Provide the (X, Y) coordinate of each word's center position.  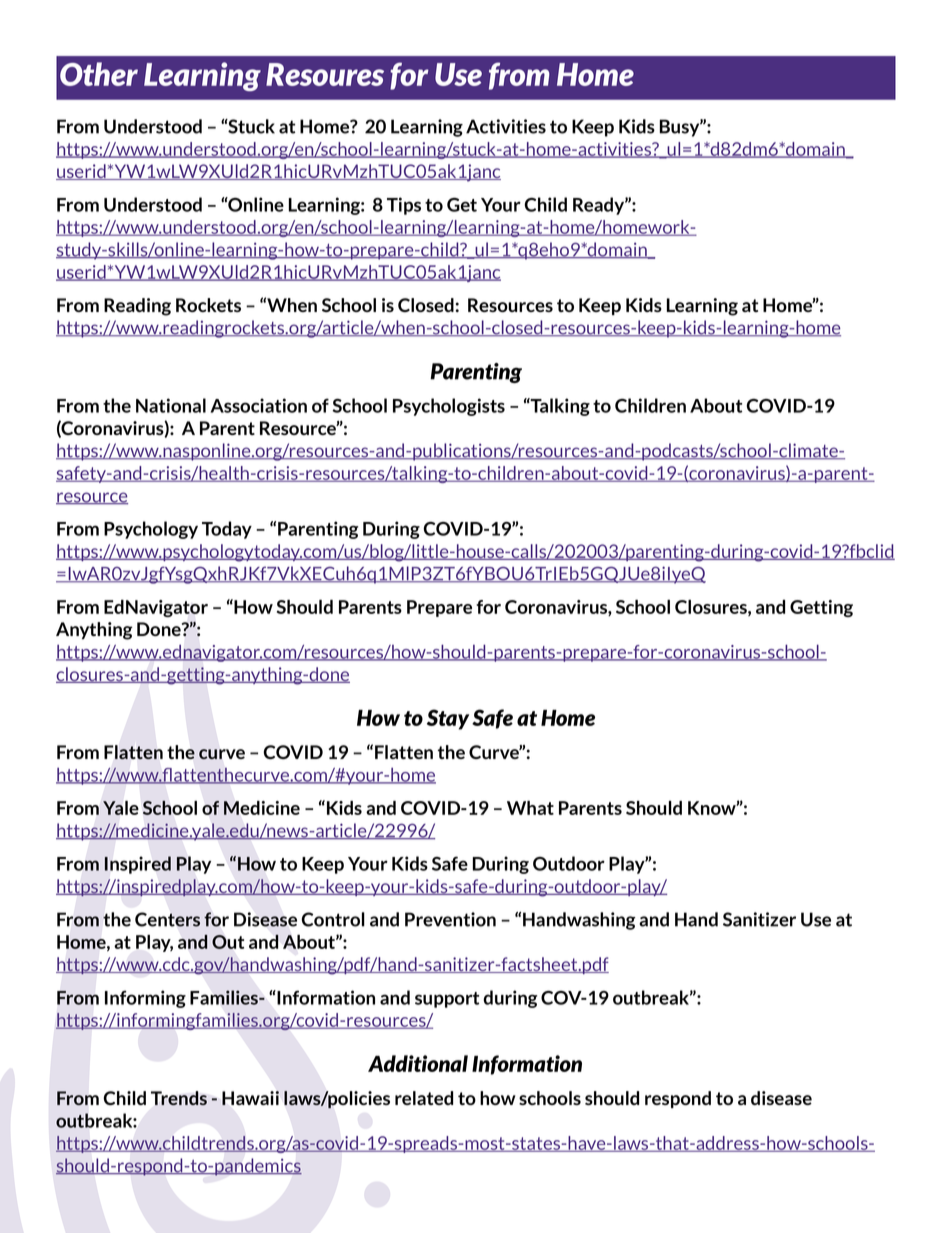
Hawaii (250, 1098)
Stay (448, 719)
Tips (404, 206)
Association (259, 405)
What (530, 808)
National (171, 405)
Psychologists (449, 407)
